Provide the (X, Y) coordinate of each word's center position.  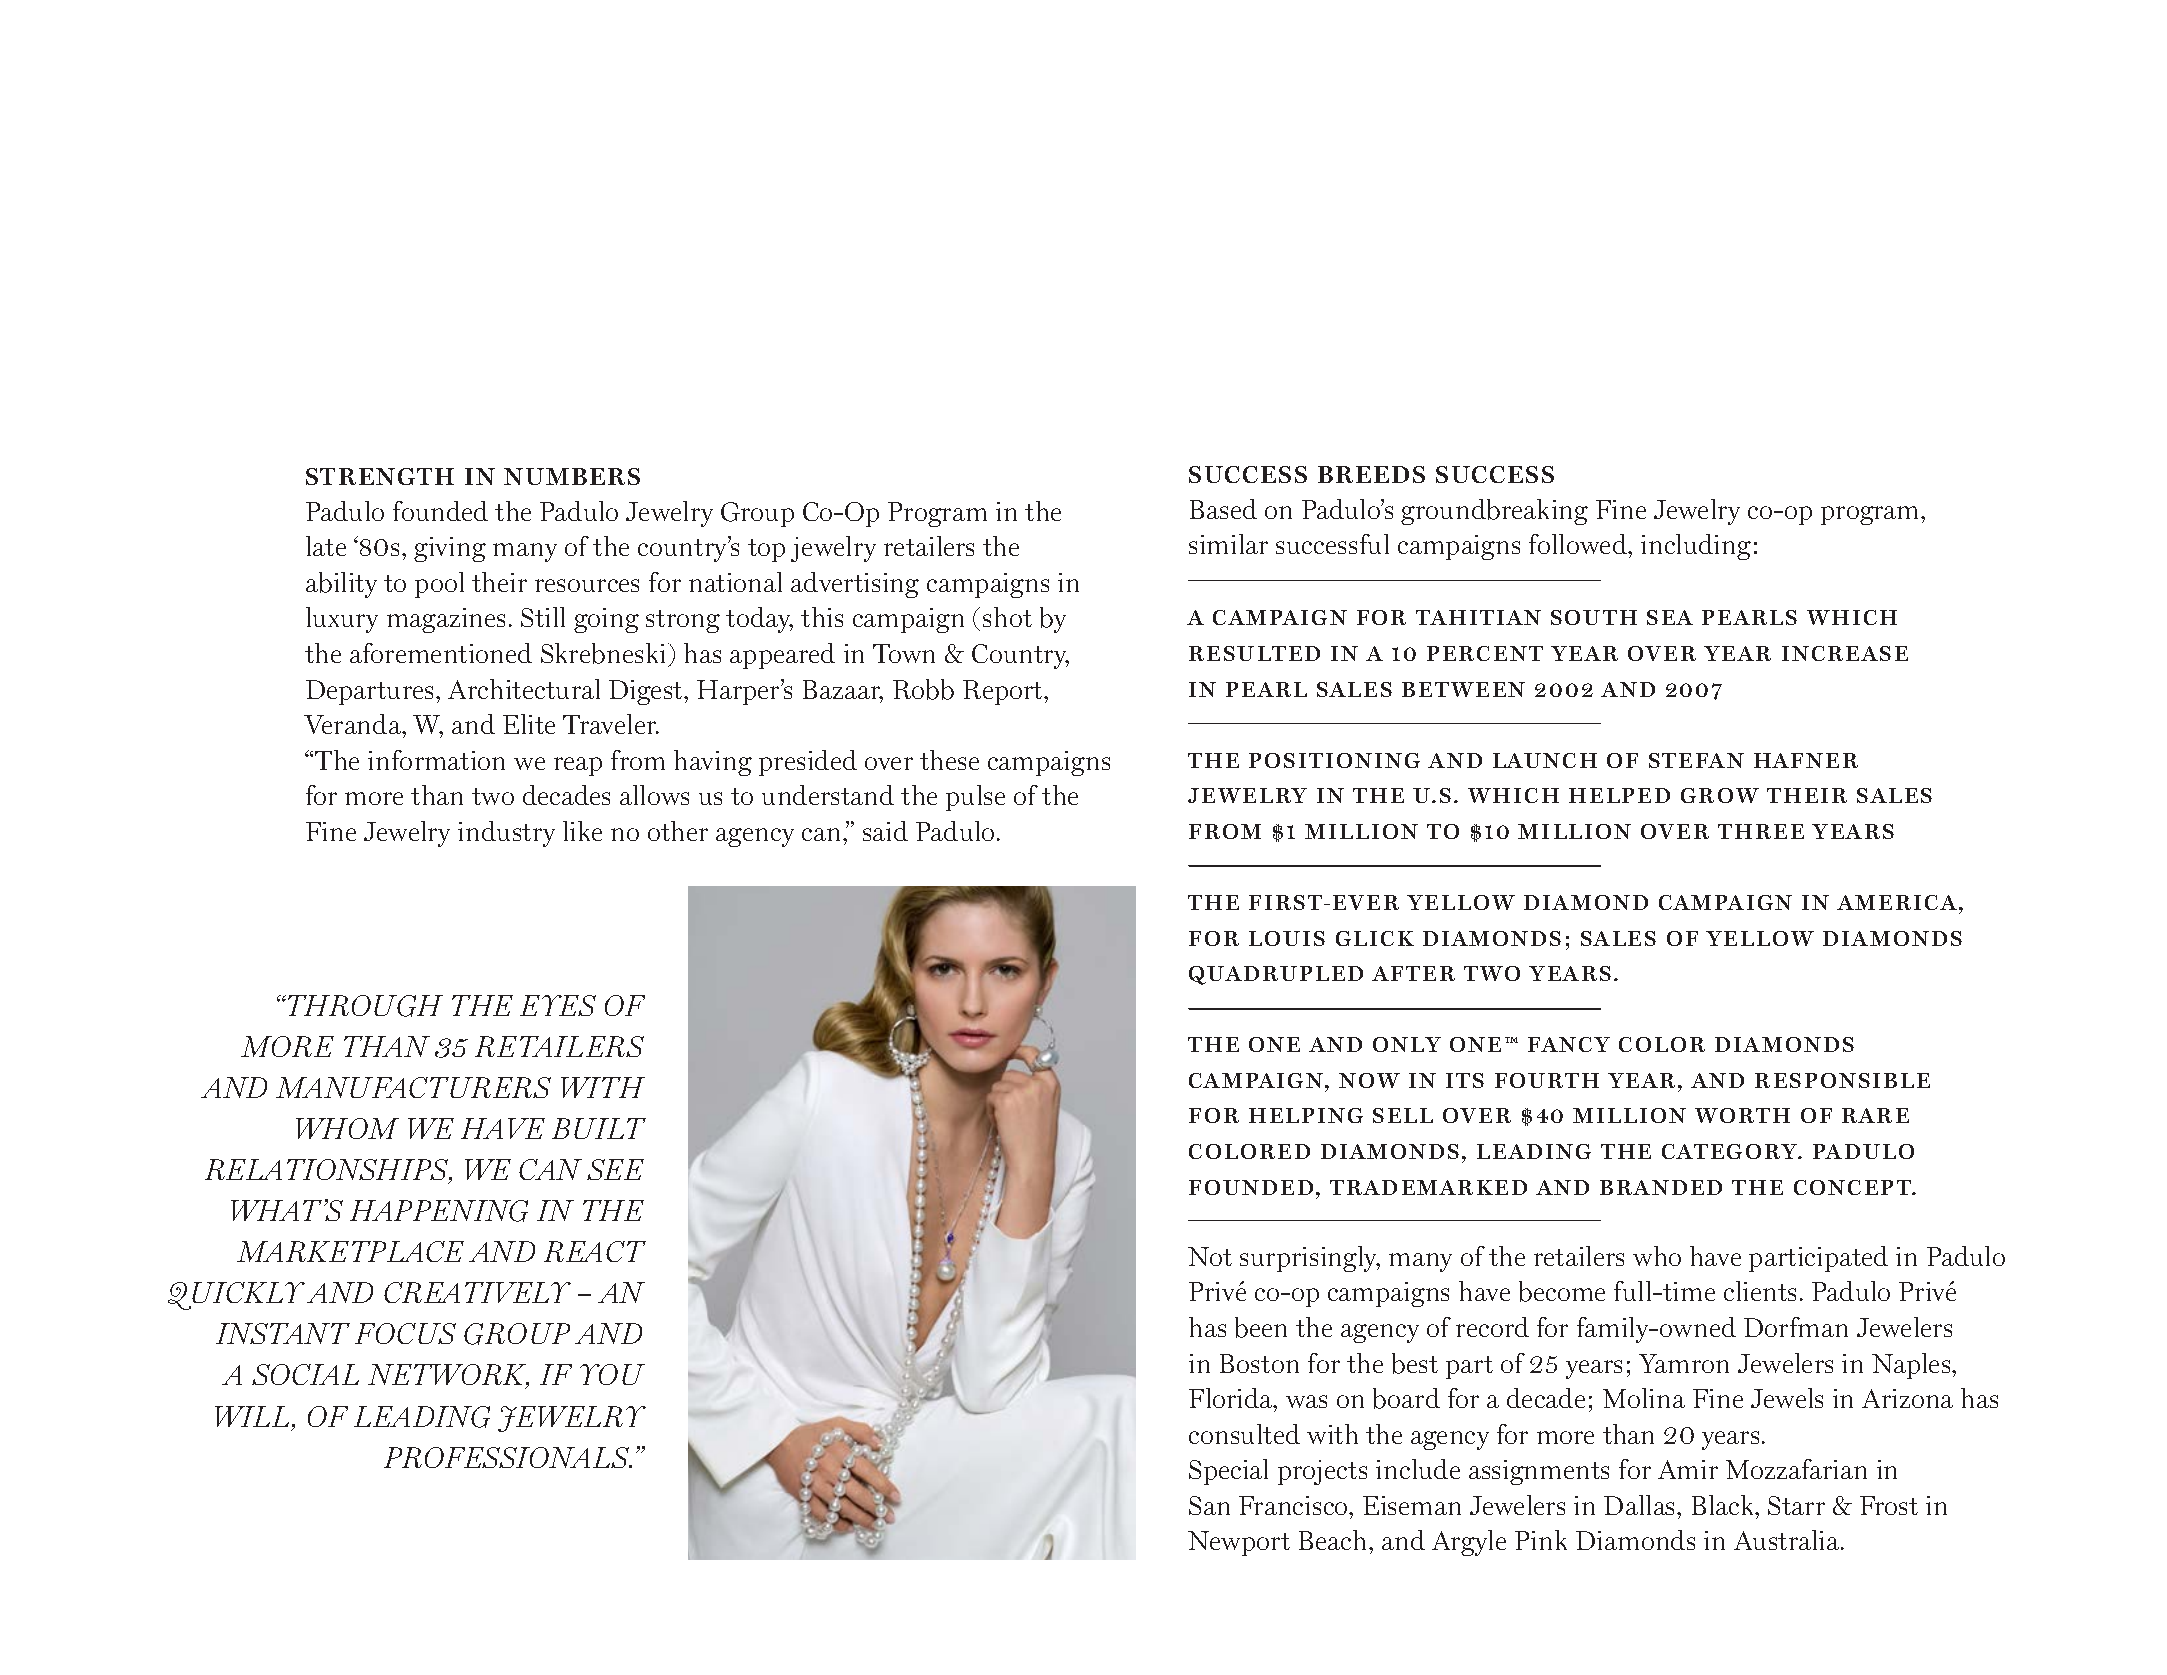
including (1696, 547)
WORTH (1742, 1115)
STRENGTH (380, 476)
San (1209, 1505)
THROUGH (364, 1006)
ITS (1465, 1080)
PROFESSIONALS (508, 1457)
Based (1223, 509)
